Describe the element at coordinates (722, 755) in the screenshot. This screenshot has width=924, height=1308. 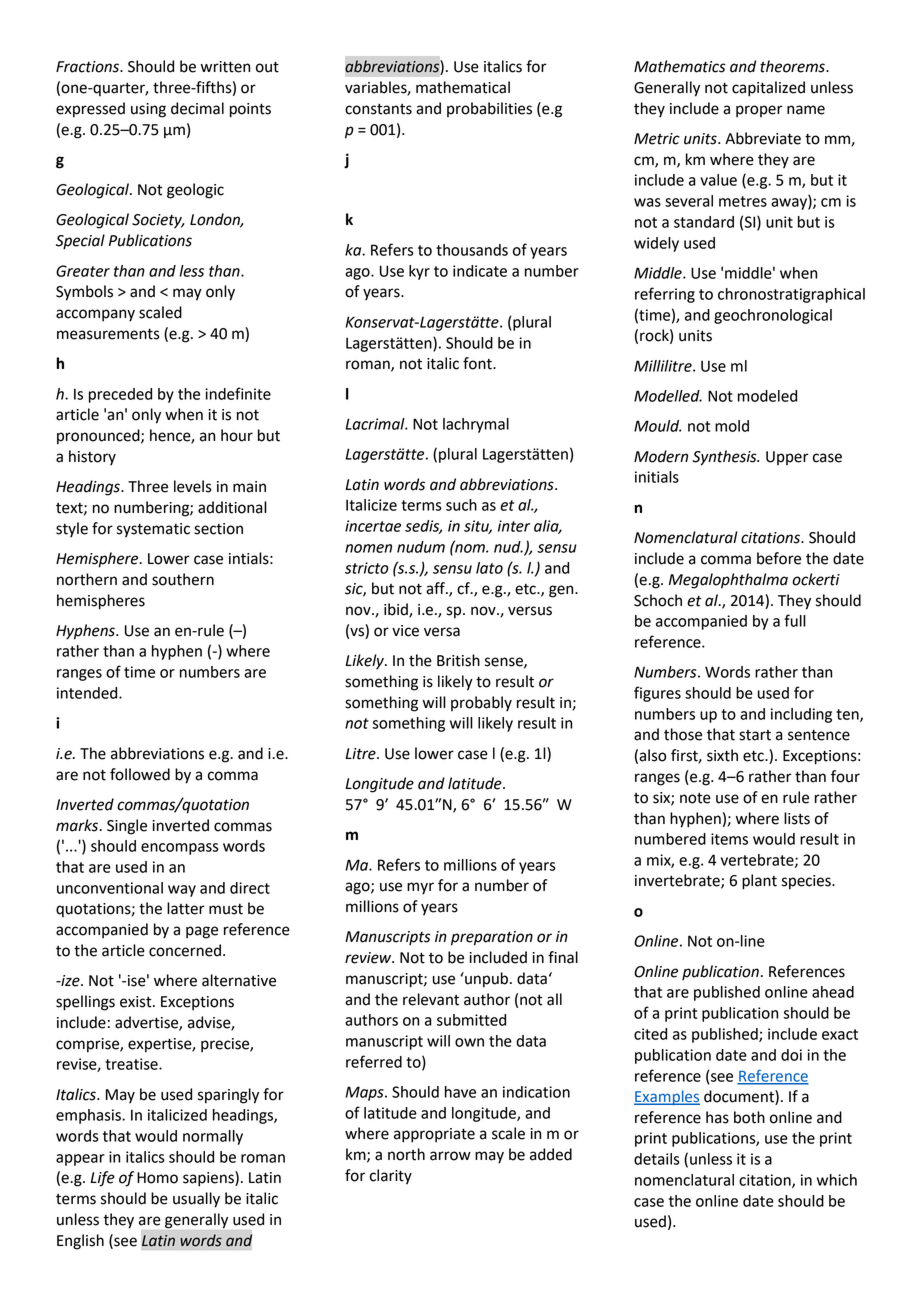
I see `sixth` at that location.
